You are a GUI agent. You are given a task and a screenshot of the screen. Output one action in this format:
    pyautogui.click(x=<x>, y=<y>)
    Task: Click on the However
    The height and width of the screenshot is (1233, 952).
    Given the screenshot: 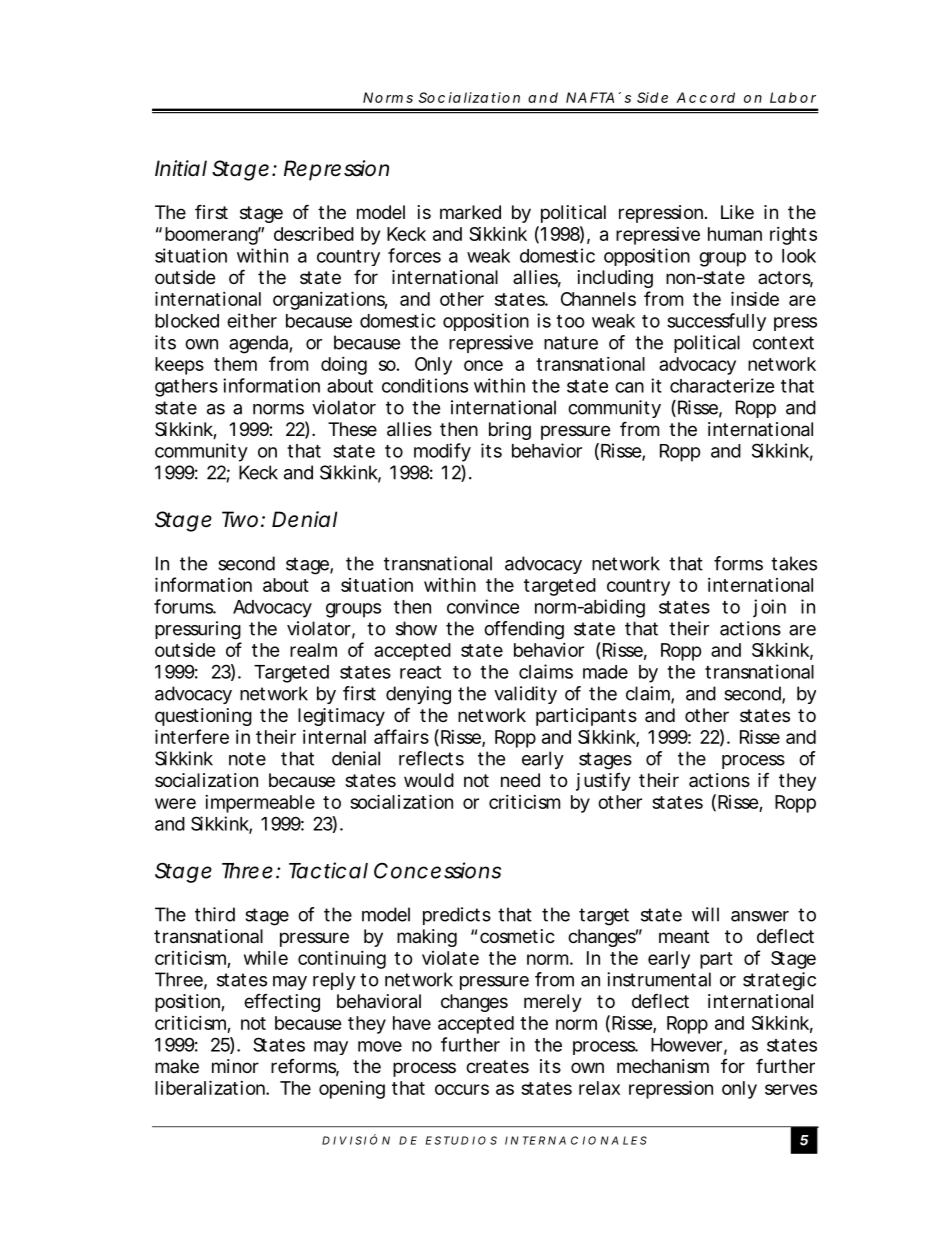 What is the action you would take?
    pyautogui.click(x=686, y=1045)
